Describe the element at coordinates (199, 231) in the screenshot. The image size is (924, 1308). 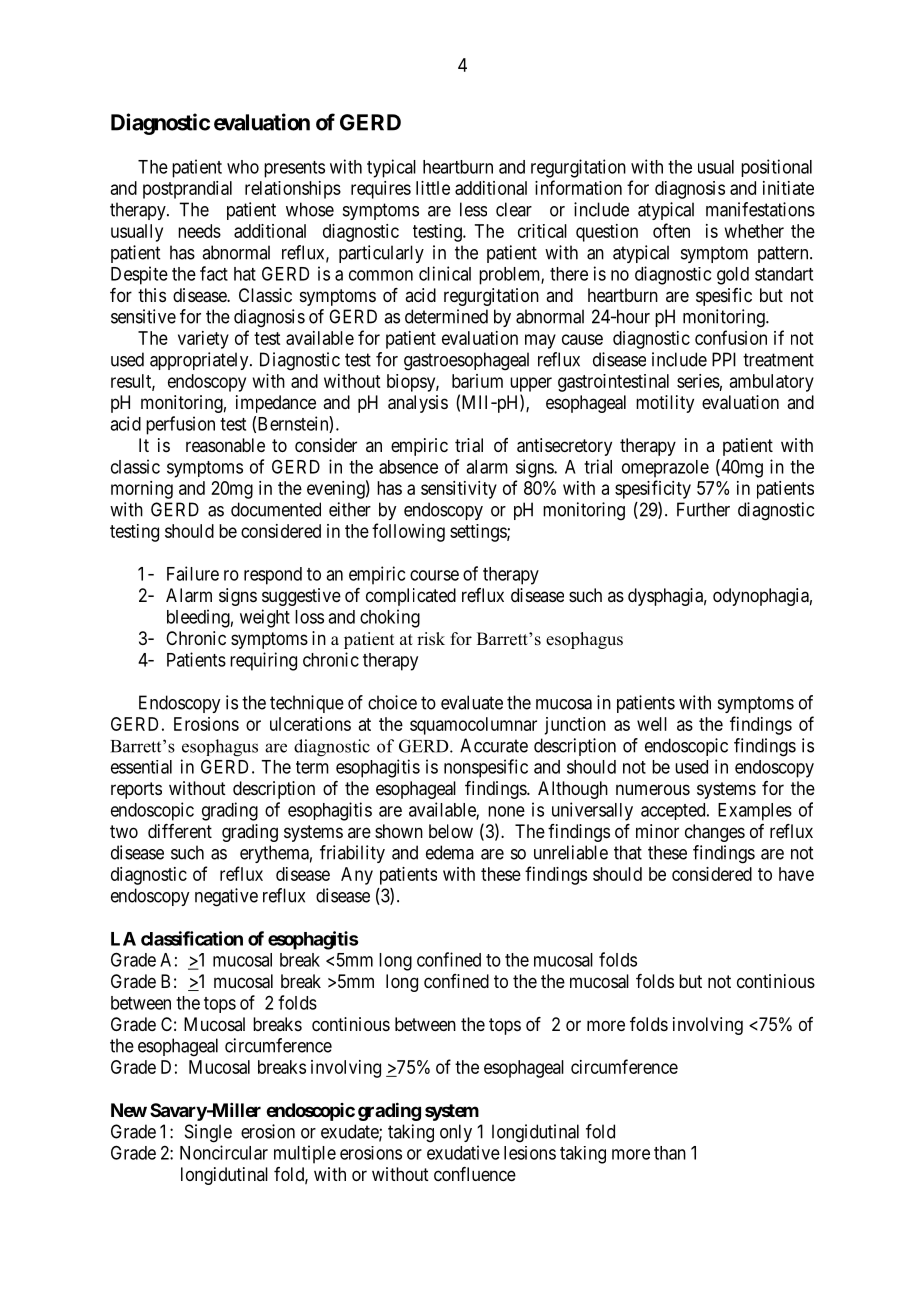
I see `needs` at that location.
